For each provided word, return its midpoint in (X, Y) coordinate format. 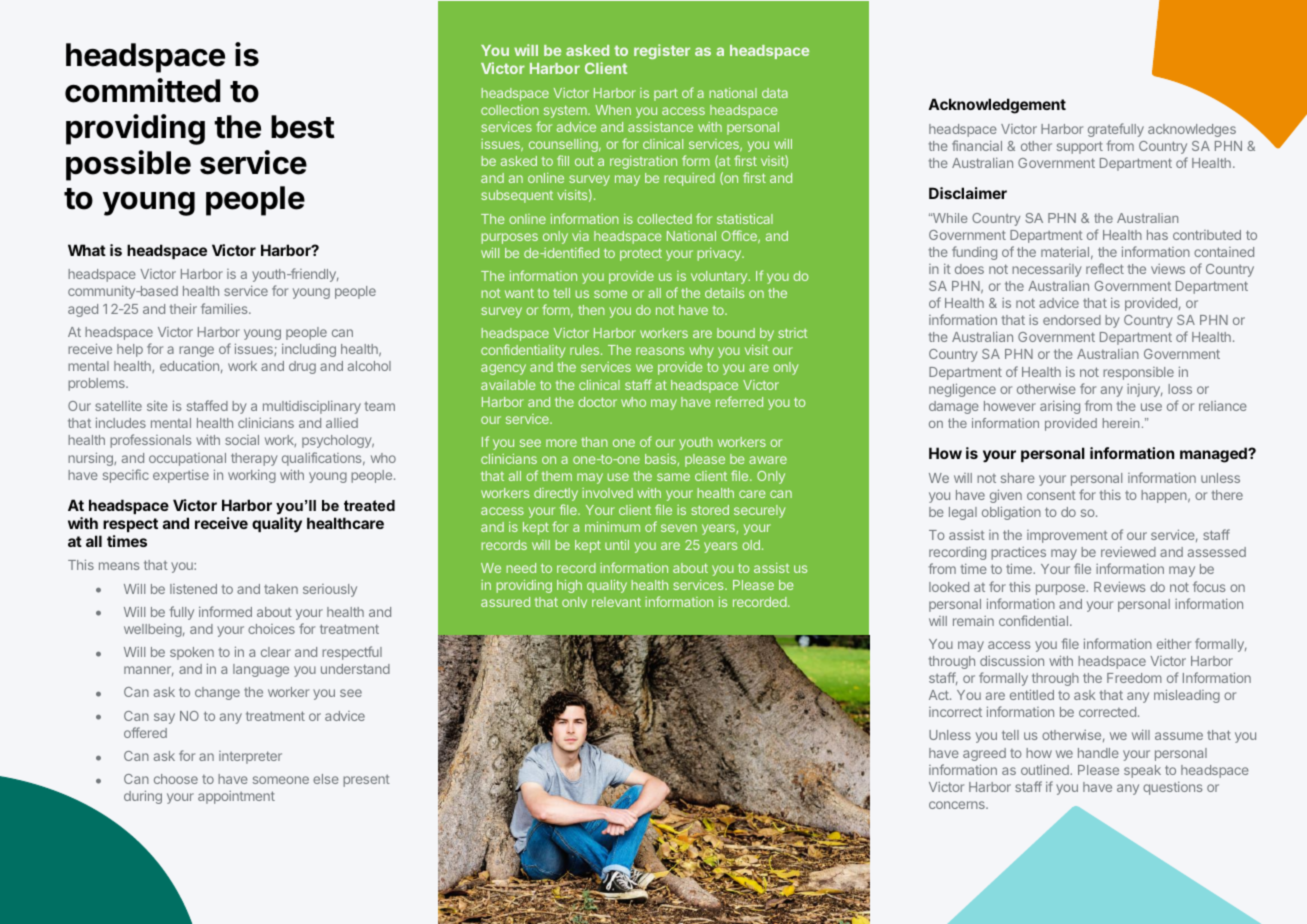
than (594, 442)
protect (641, 254)
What (87, 250)
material (1065, 252)
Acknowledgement (997, 106)
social (242, 440)
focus (1209, 586)
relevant (616, 602)
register (662, 51)
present (366, 781)
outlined (1046, 769)
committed (142, 90)
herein (1121, 423)
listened (193, 589)
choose (176, 779)
